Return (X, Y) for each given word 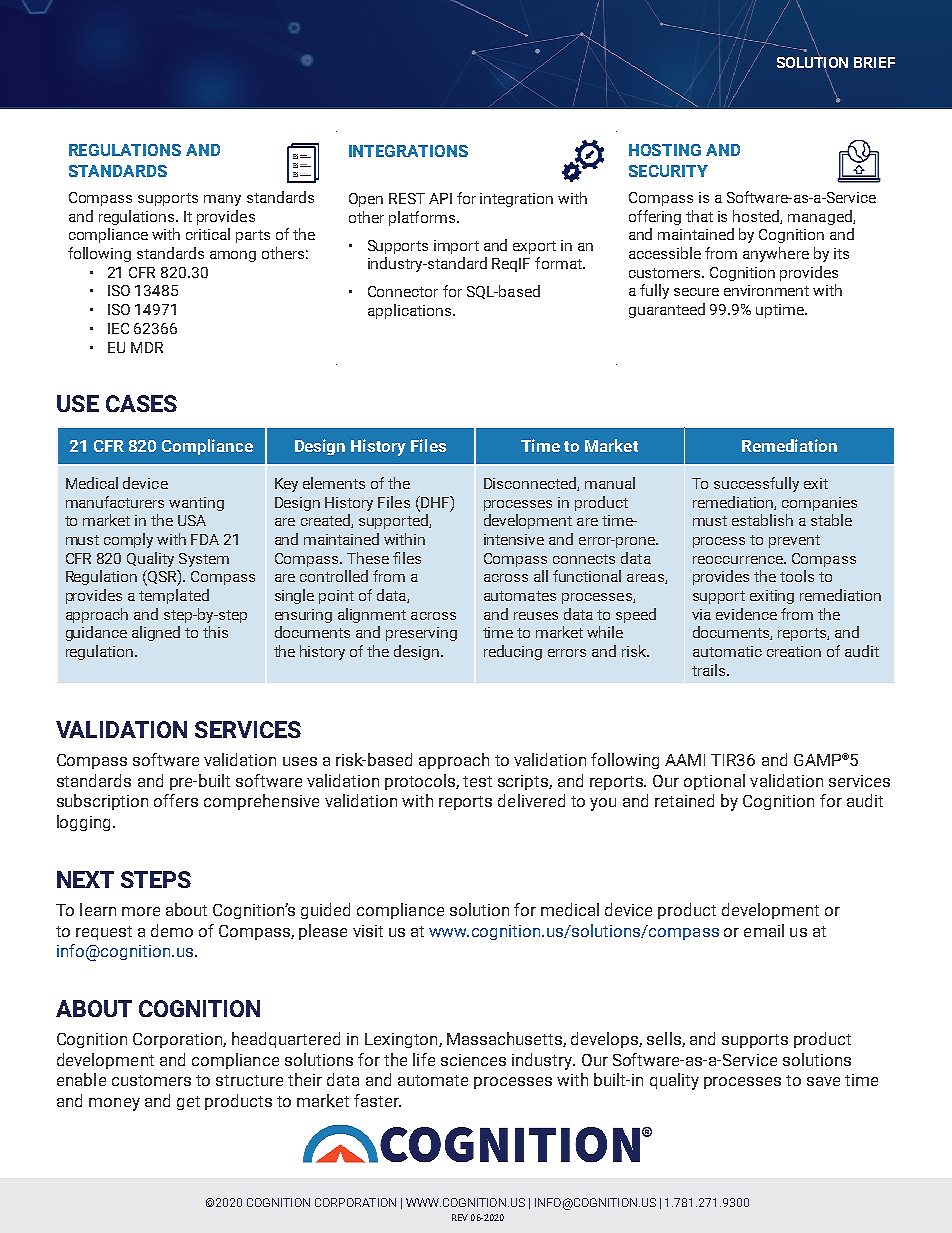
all (541, 576)
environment (766, 290)
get (188, 1103)
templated (174, 596)
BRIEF (874, 62)
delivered (531, 800)
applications (409, 311)
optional (714, 782)
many (222, 200)
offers (176, 800)
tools (797, 576)
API (440, 198)
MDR (147, 347)
